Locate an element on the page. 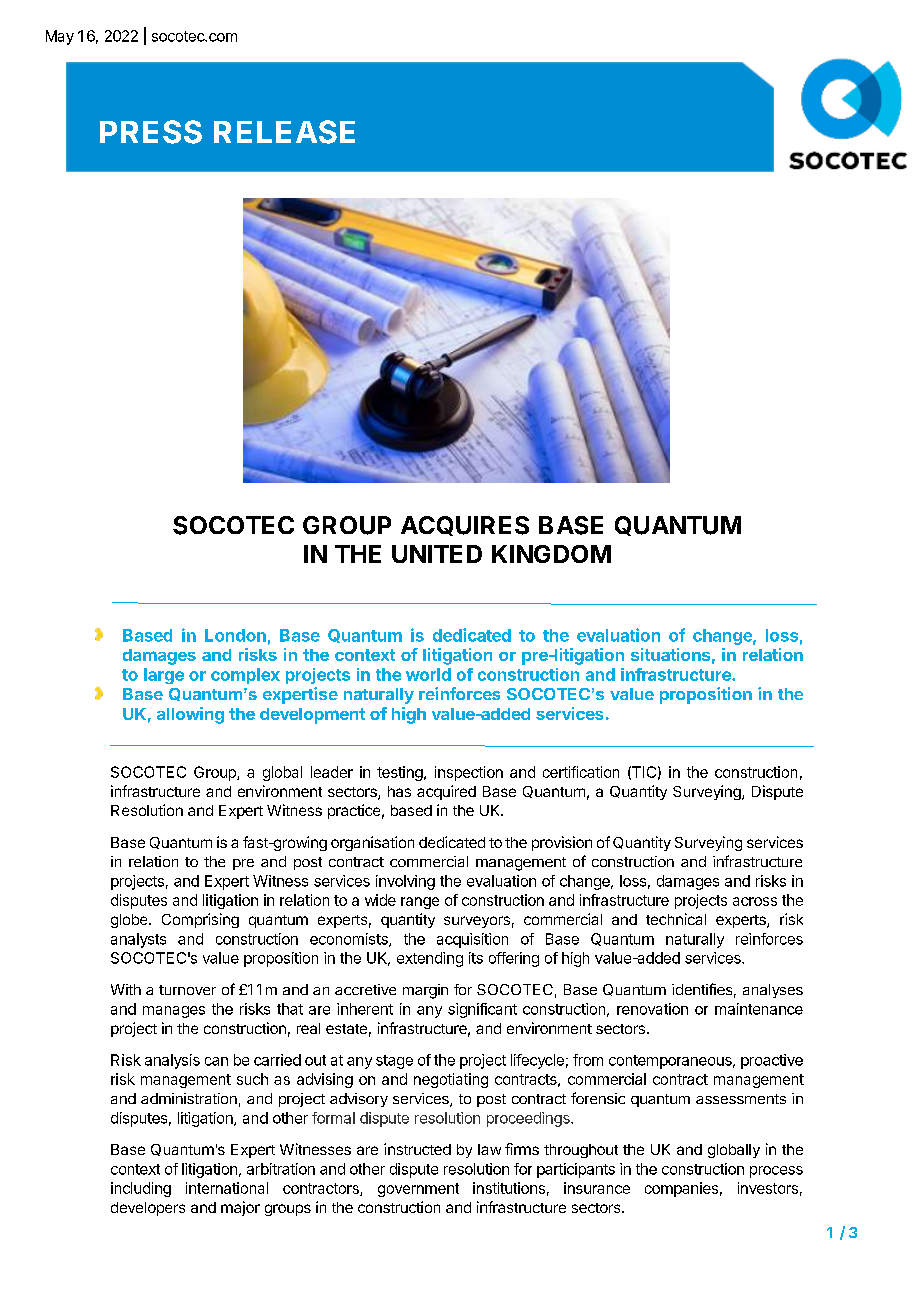  RELEASE is located at coordinates (284, 132).
